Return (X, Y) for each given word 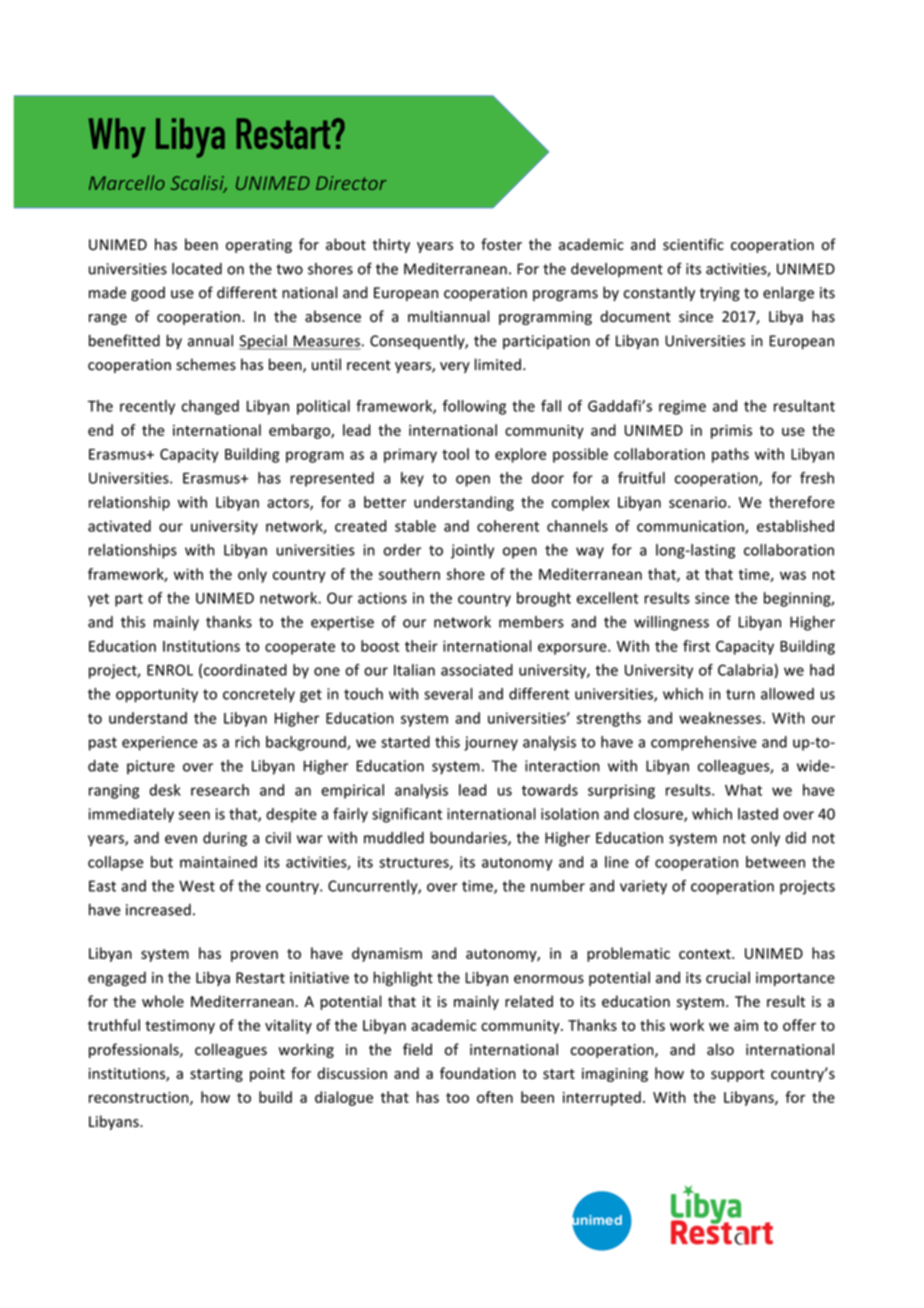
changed (210, 407)
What (743, 790)
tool (455, 454)
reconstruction (140, 1098)
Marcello (127, 182)
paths (730, 455)
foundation (478, 1073)
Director (351, 183)
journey (491, 743)
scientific (693, 244)
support (738, 1075)
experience (160, 743)
